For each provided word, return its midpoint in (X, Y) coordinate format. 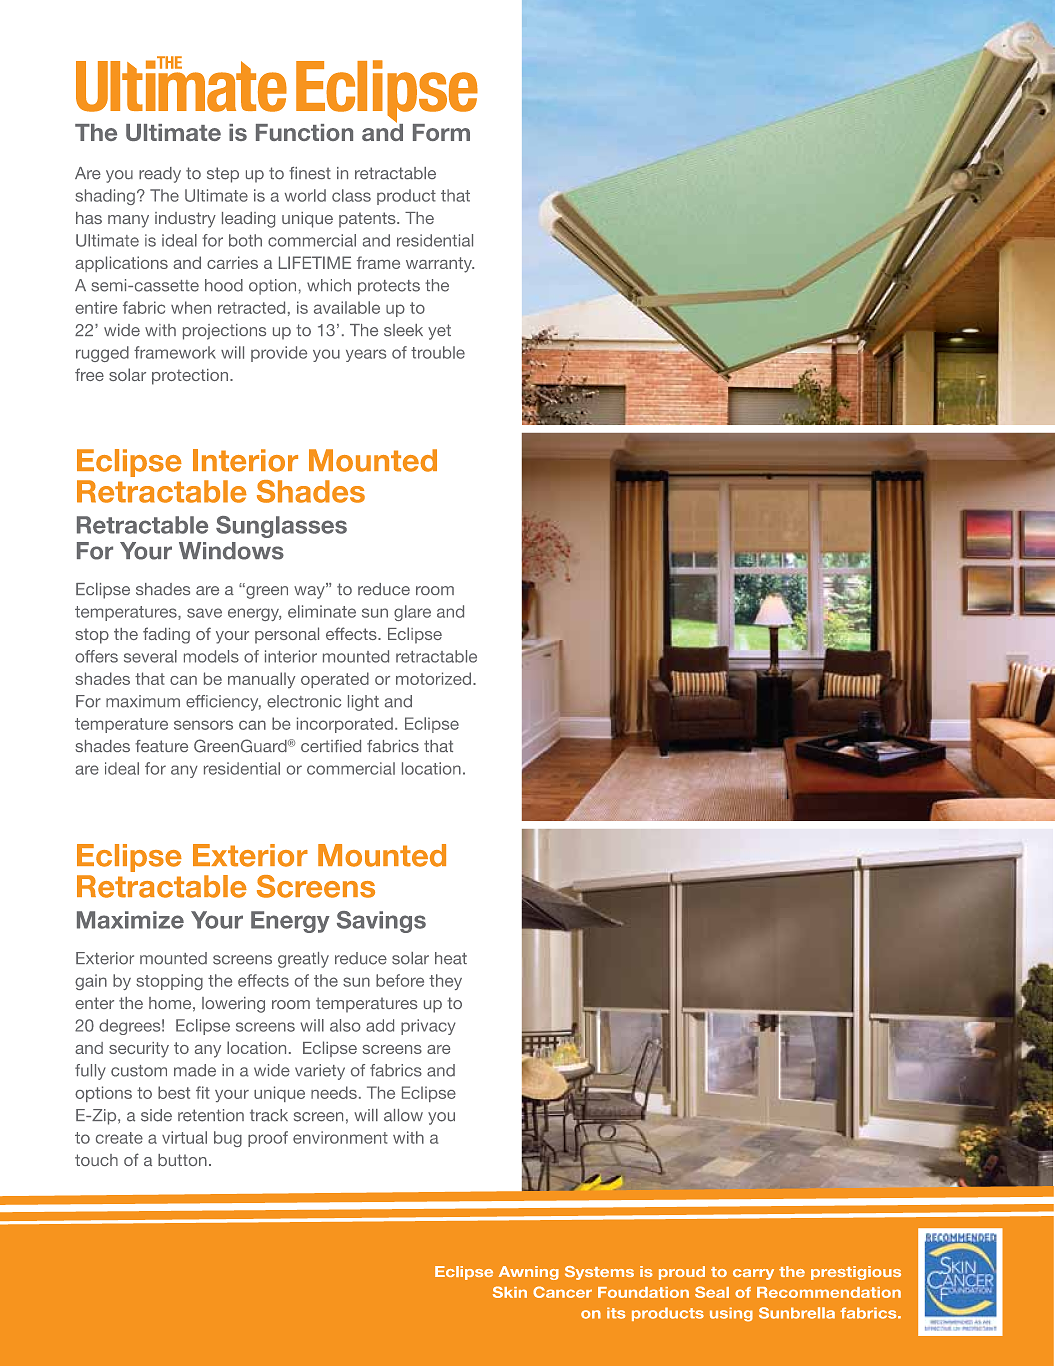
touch (96, 1160)
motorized (433, 678)
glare (412, 613)
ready (160, 175)
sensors (203, 725)
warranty (440, 265)
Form (441, 132)
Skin (510, 1292)
